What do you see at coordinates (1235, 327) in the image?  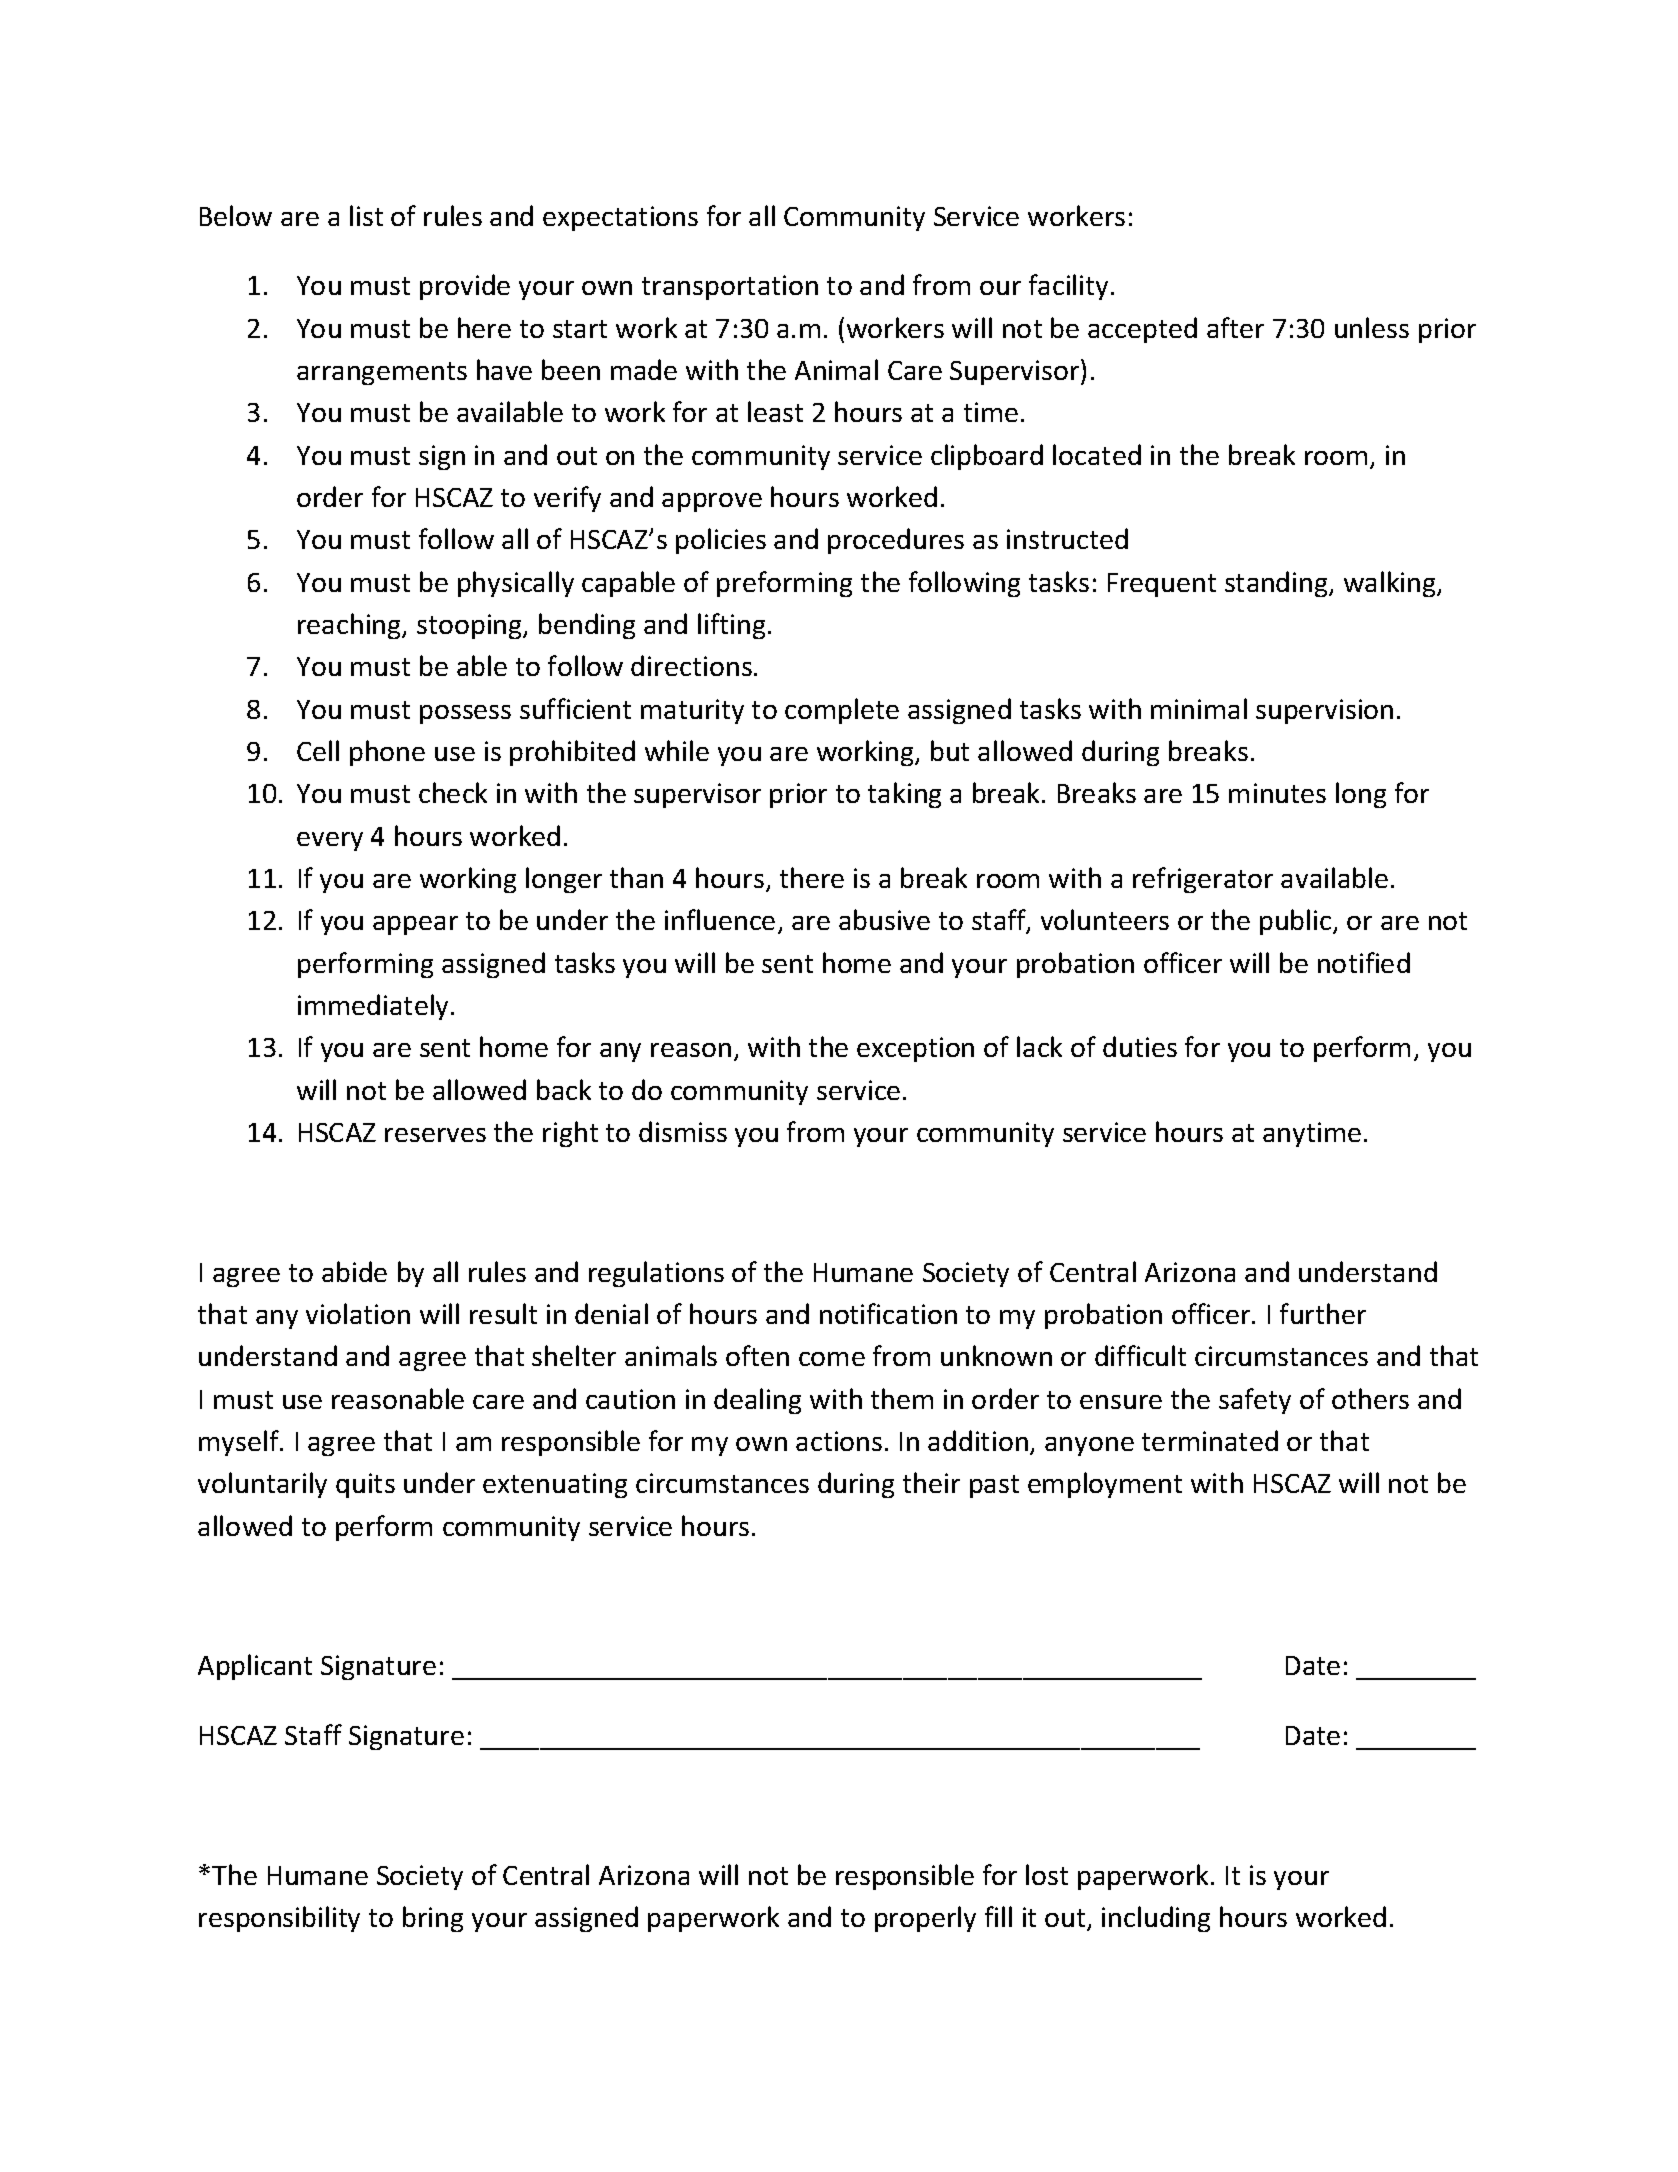 I see `after` at bounding box center [1235, 327].
